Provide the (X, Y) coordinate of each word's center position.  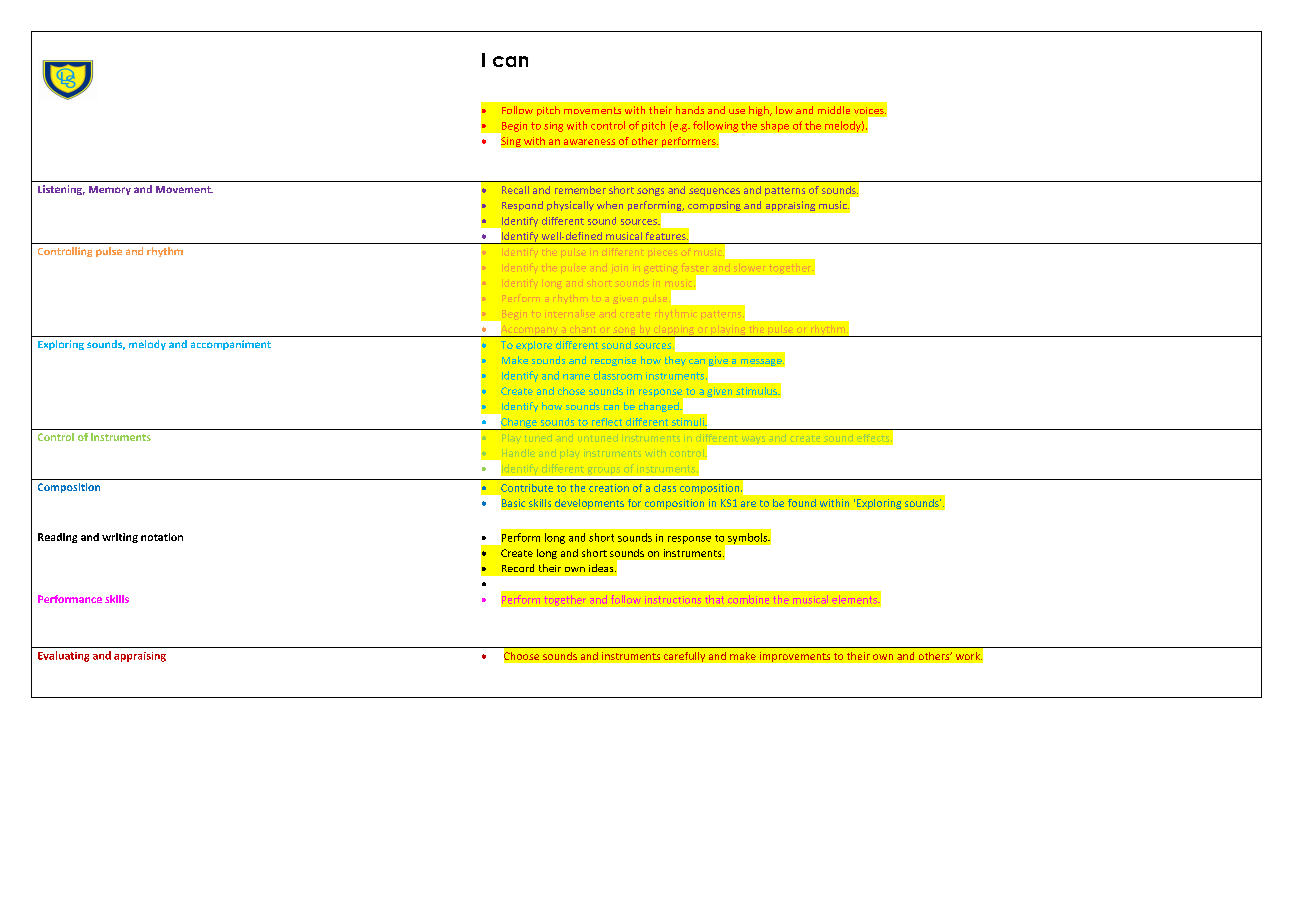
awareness (589, 142)
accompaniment (231, 345)
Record (518, 568)
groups (604, 471)
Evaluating (63, 656)
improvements (795, 657)
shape (775, 126)
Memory (110, 190)
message (762, 362)
